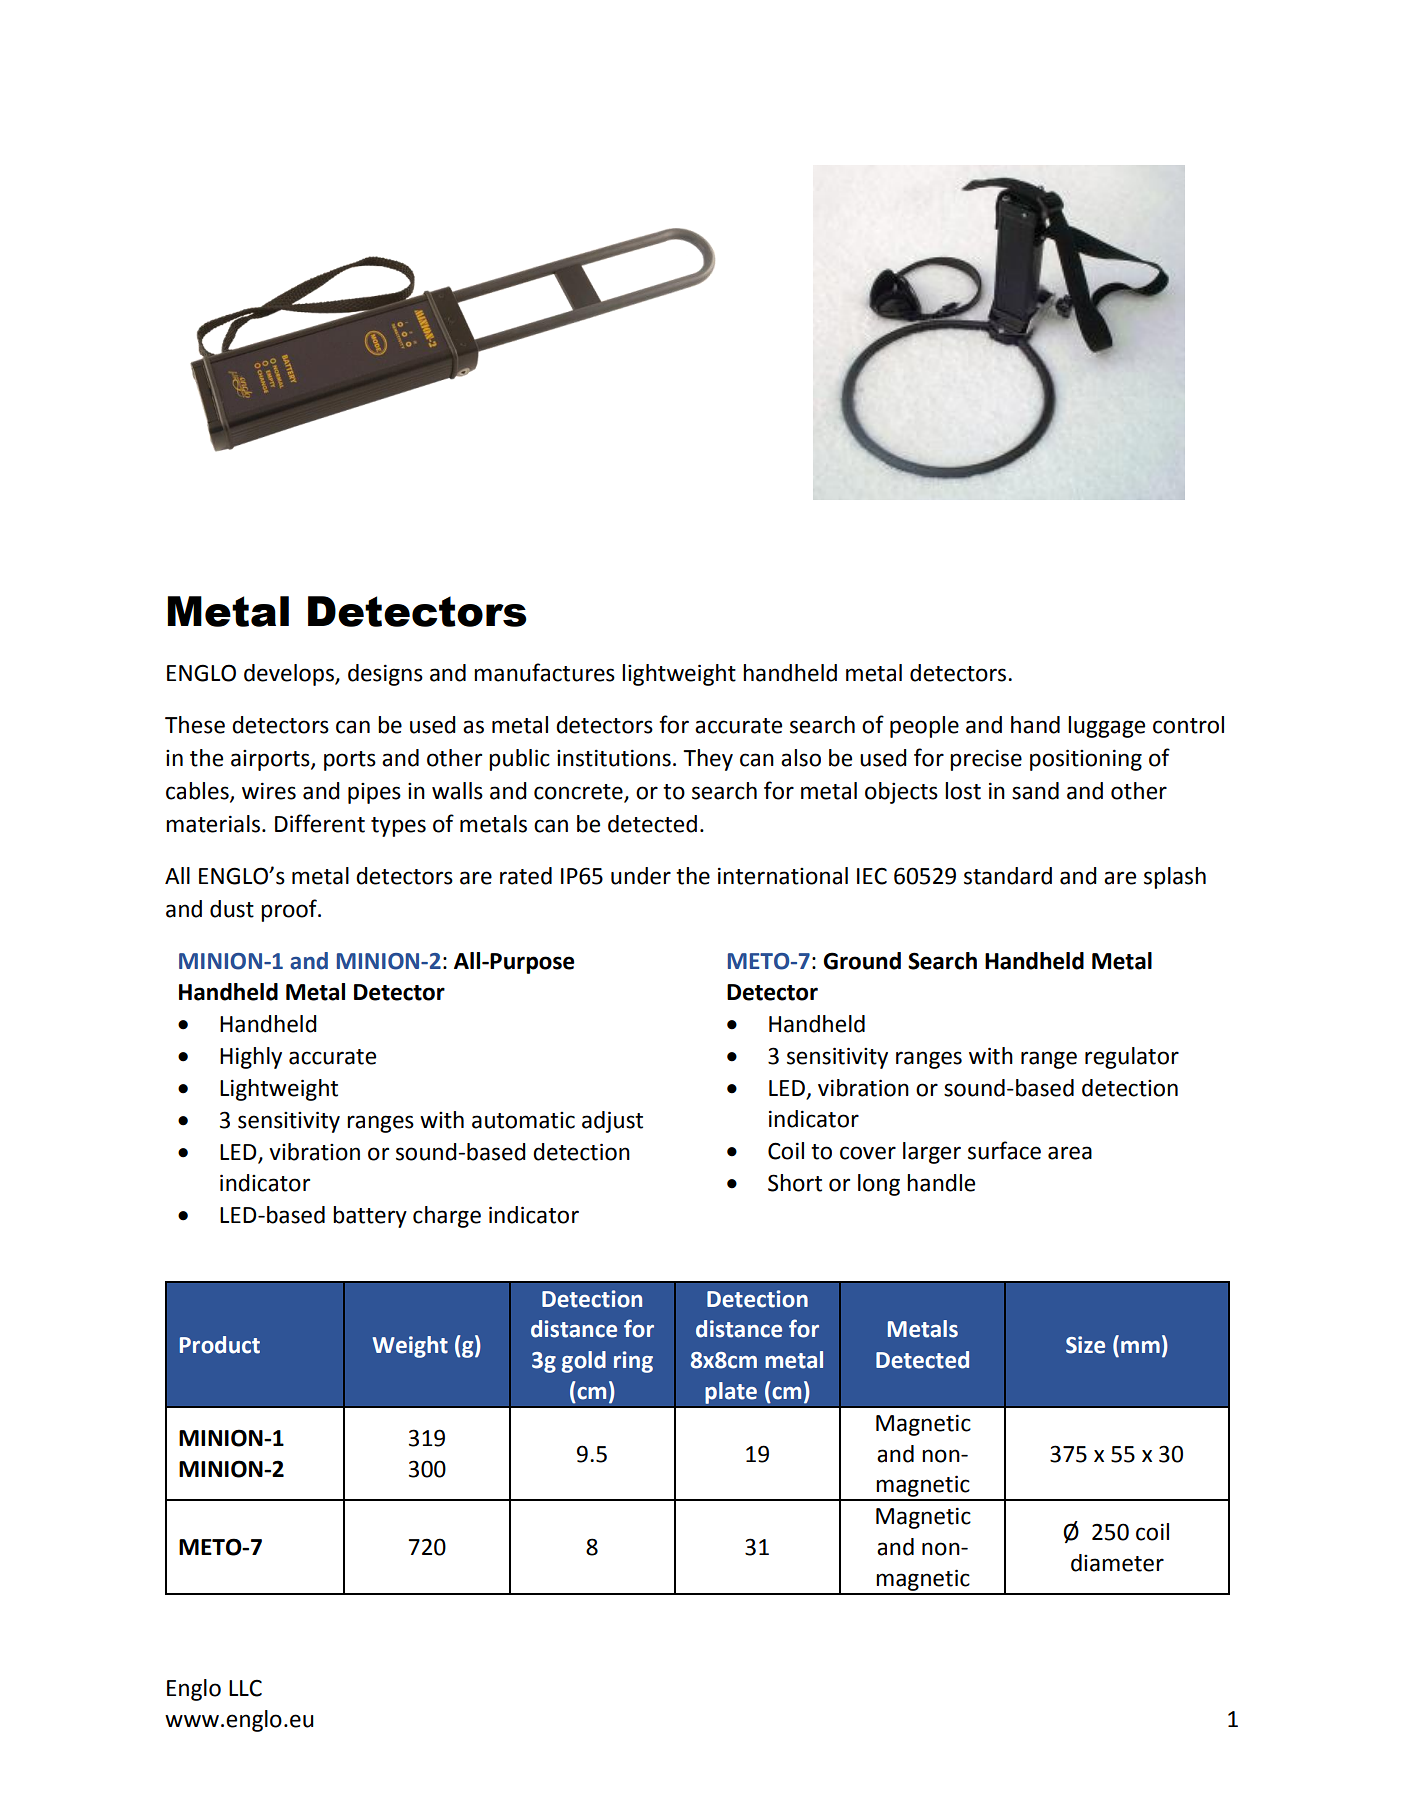 Image resolution: width=1404 pixels, height=1816 pixels. I want to click on positioning, so click(1086, 760).
